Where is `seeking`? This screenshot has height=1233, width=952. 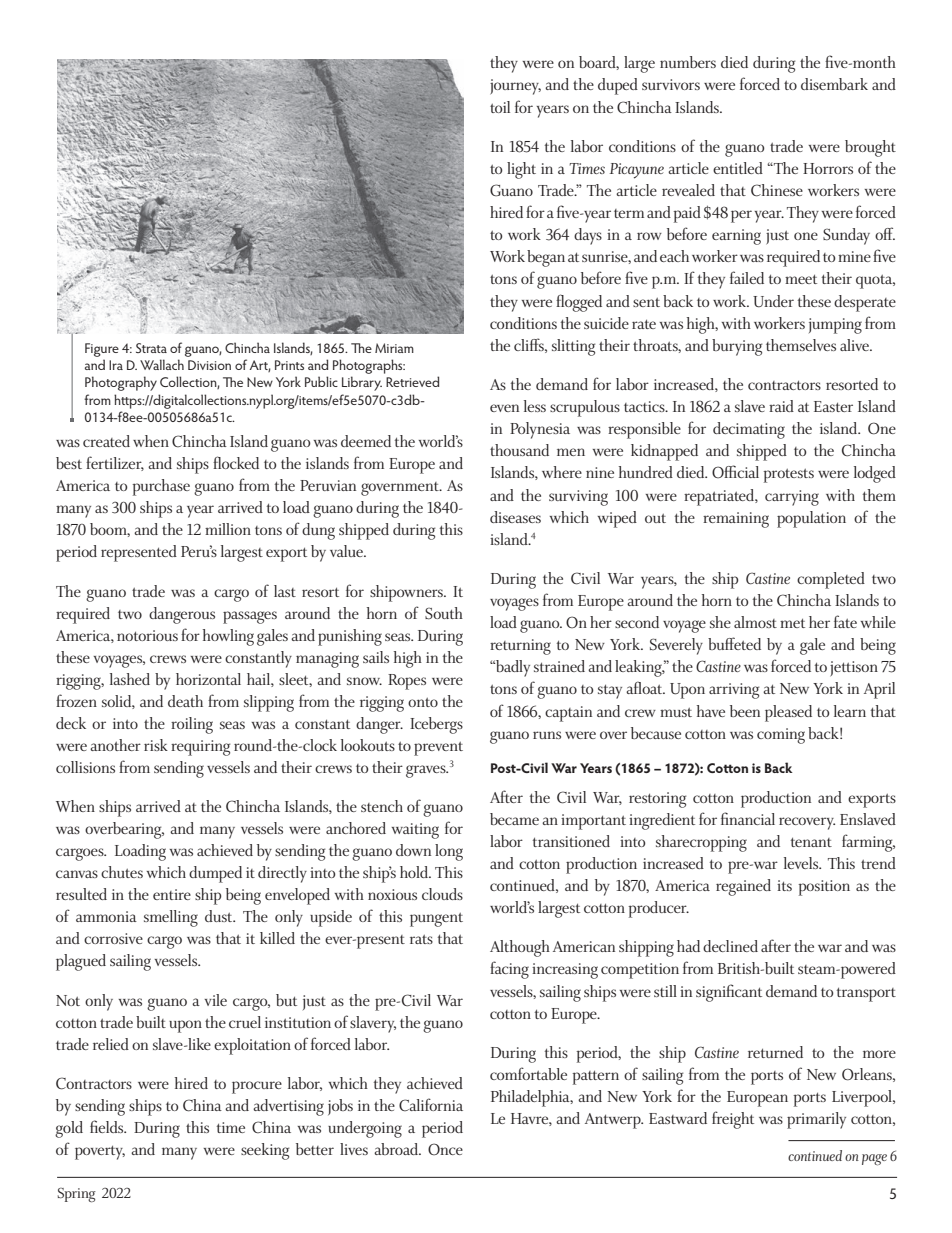
seeking is located at coordinates (265, 1151).
